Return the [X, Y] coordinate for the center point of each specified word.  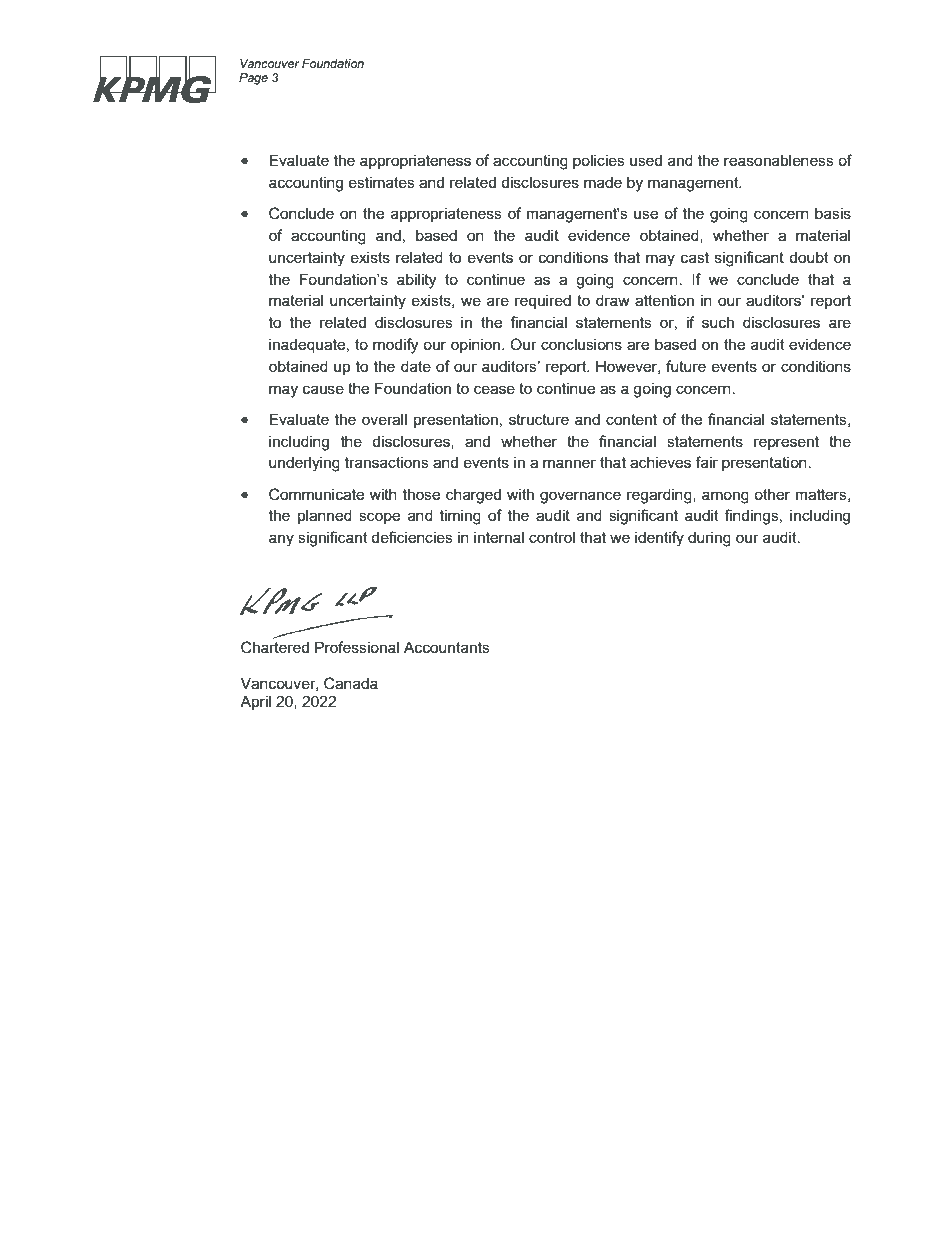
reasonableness [779, 160]
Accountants [447, 647]
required [543, 301]
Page [253, 79]
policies [599, 161]
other [772, 494]
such [718, 322]
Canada [351, 683]
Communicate [316, 494]
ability [416, 281]
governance [580, 497]
